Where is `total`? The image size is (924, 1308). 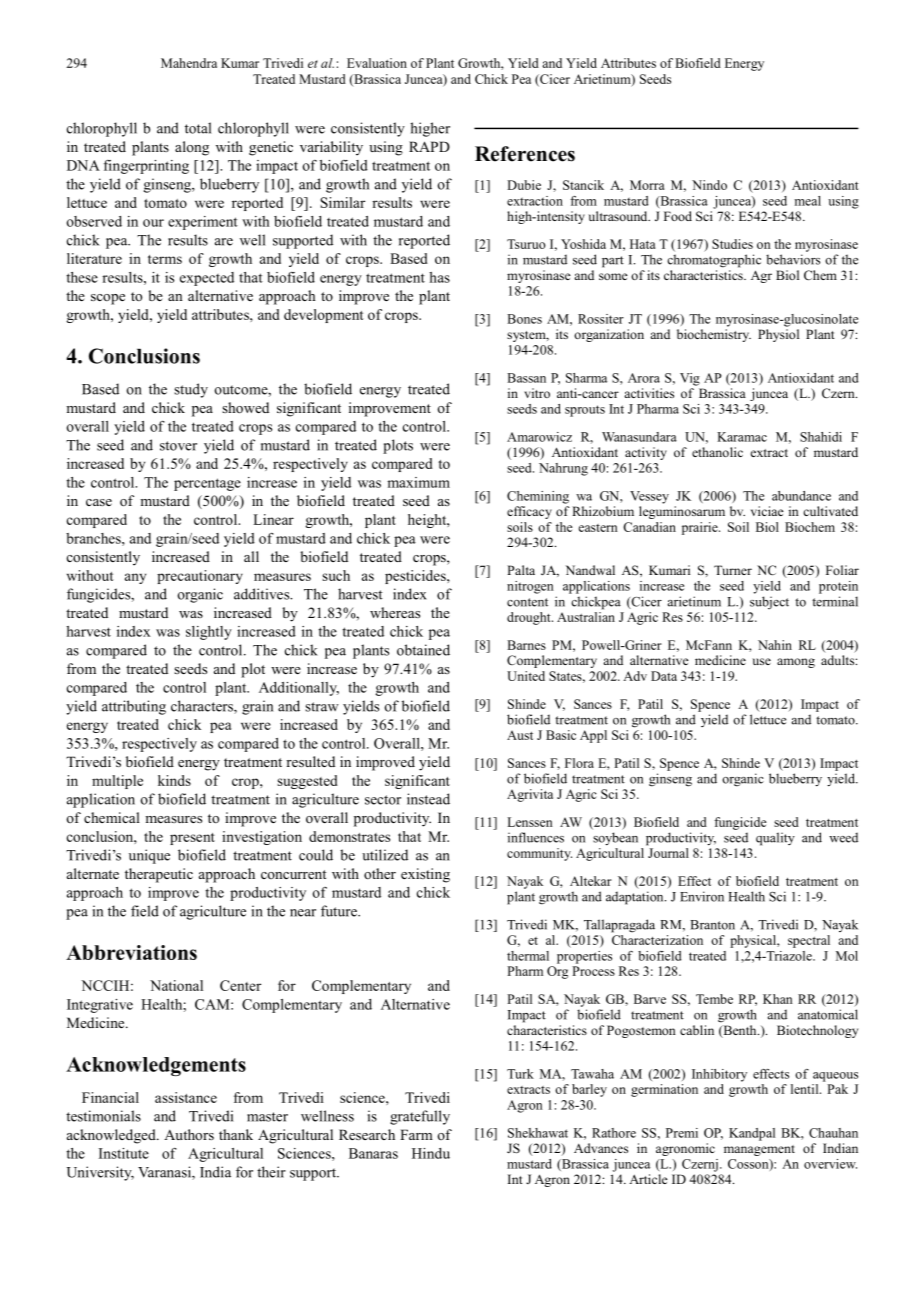
total is located at coordinates (198, 128).
